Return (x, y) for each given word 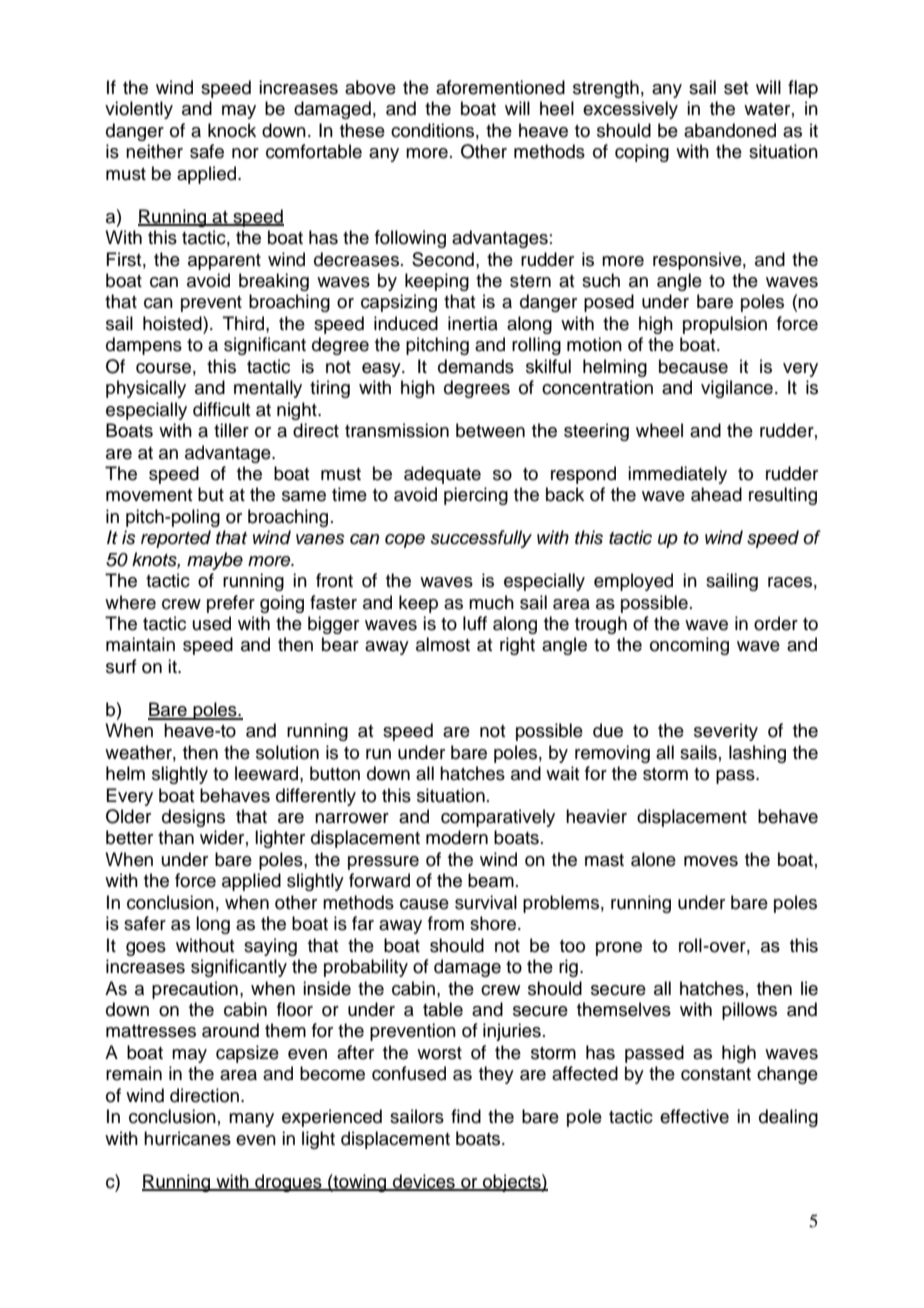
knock (232, 130)
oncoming (689, 646)
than (176, 837)
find (466, 1116)
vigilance (737, 389)
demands (476, 366)
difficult (221, 409)
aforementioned (500, 87)
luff (475, 623)
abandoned (730, 130)
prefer (231, 604)
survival (486, 902)
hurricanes (187, 1138)
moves (711, 861)
